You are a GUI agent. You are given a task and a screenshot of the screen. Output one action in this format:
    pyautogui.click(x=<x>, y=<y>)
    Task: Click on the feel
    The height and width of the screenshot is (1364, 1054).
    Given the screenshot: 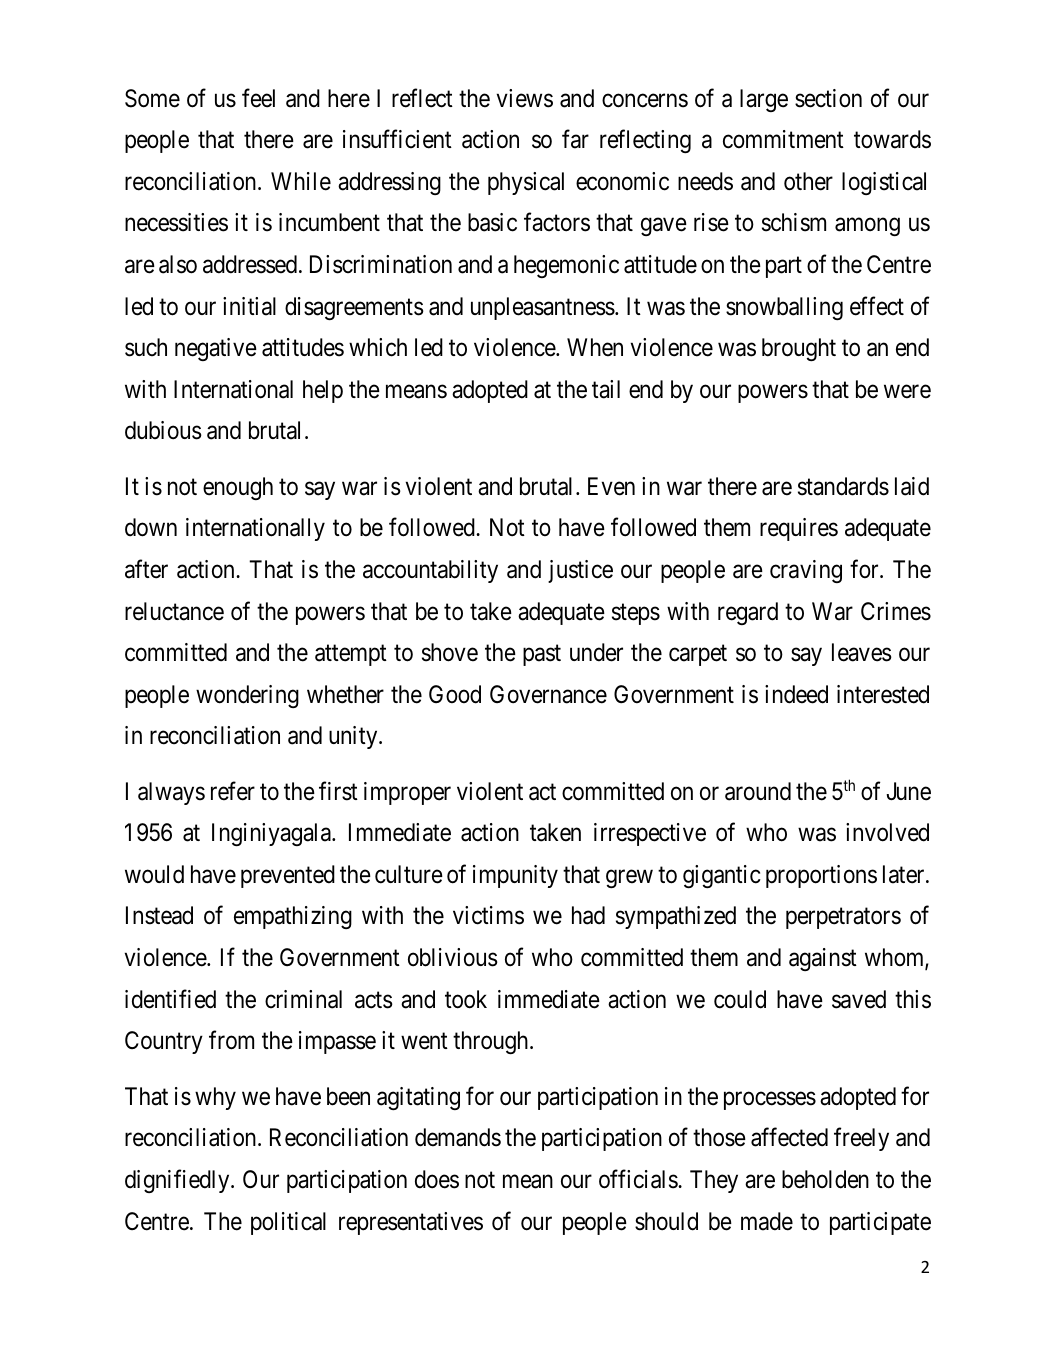 What is the action you would take?
    pyautogui.click(x=258, y=98)
